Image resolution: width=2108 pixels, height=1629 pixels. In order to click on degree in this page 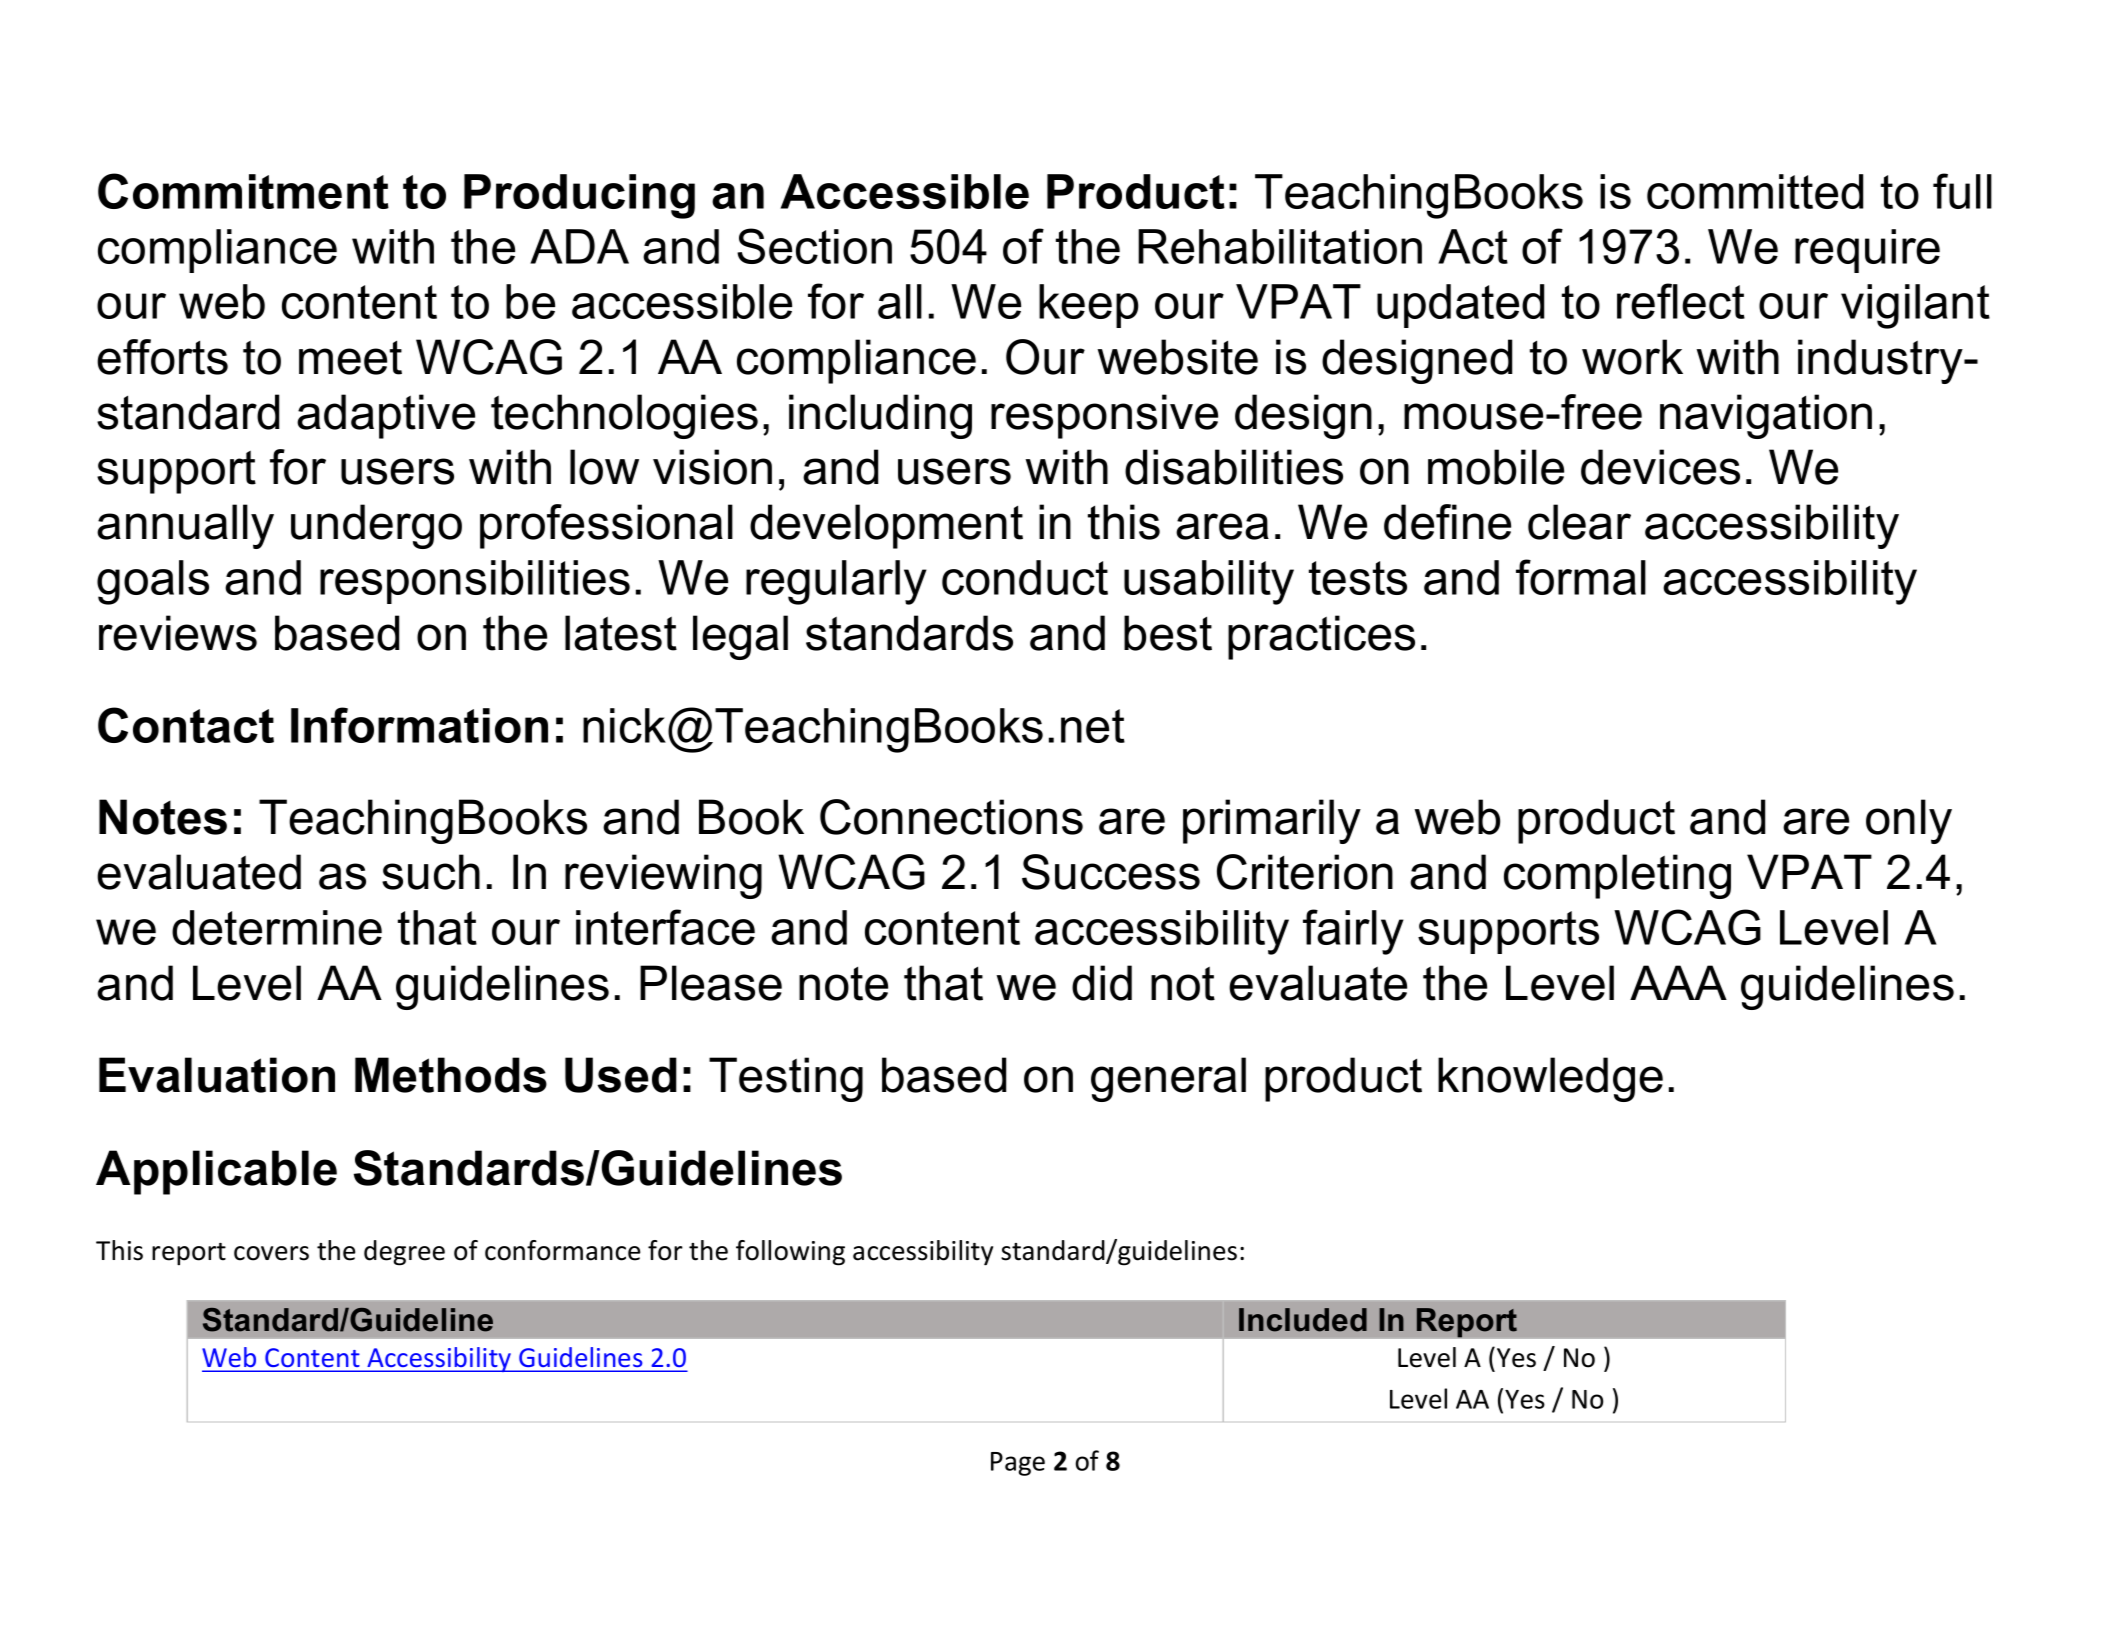, I will do `click(404, 1253)`.
